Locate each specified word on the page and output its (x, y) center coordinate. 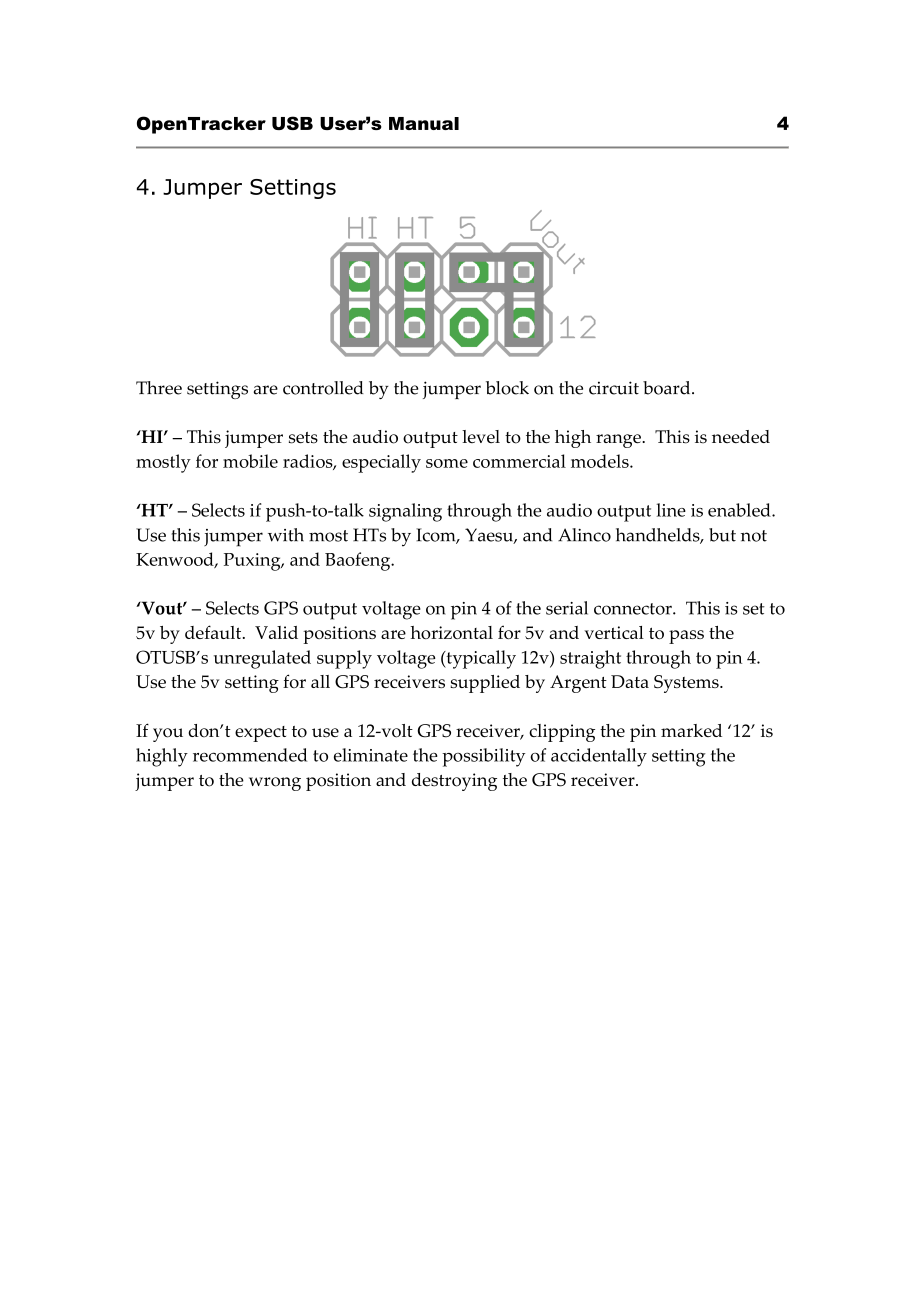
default (214, 632)
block (507, 388)
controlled (323, 388)
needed (741, 437)
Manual (424, 123)
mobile (250, 461)
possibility (483, 757)
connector (634, 609)
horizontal (451, 632)
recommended (250, 755)
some (447, 463)
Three (159, 388)
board (668, 388)
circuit (614, 388)
